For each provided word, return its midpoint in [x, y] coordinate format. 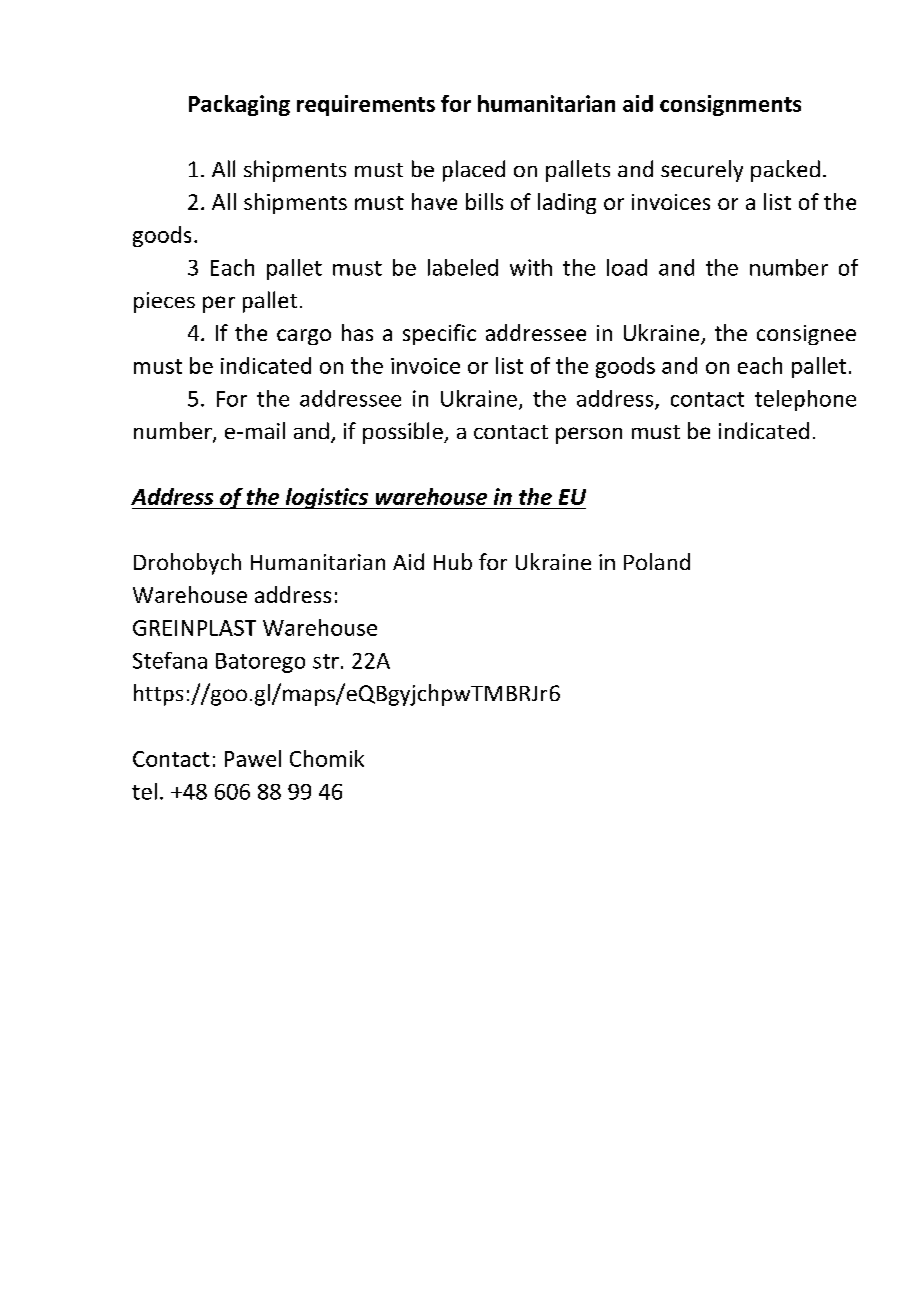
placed [474, 171]
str [326, 661]
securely [702, 171]
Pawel [253, 758]
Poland [657, 561]
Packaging [239, 105]
